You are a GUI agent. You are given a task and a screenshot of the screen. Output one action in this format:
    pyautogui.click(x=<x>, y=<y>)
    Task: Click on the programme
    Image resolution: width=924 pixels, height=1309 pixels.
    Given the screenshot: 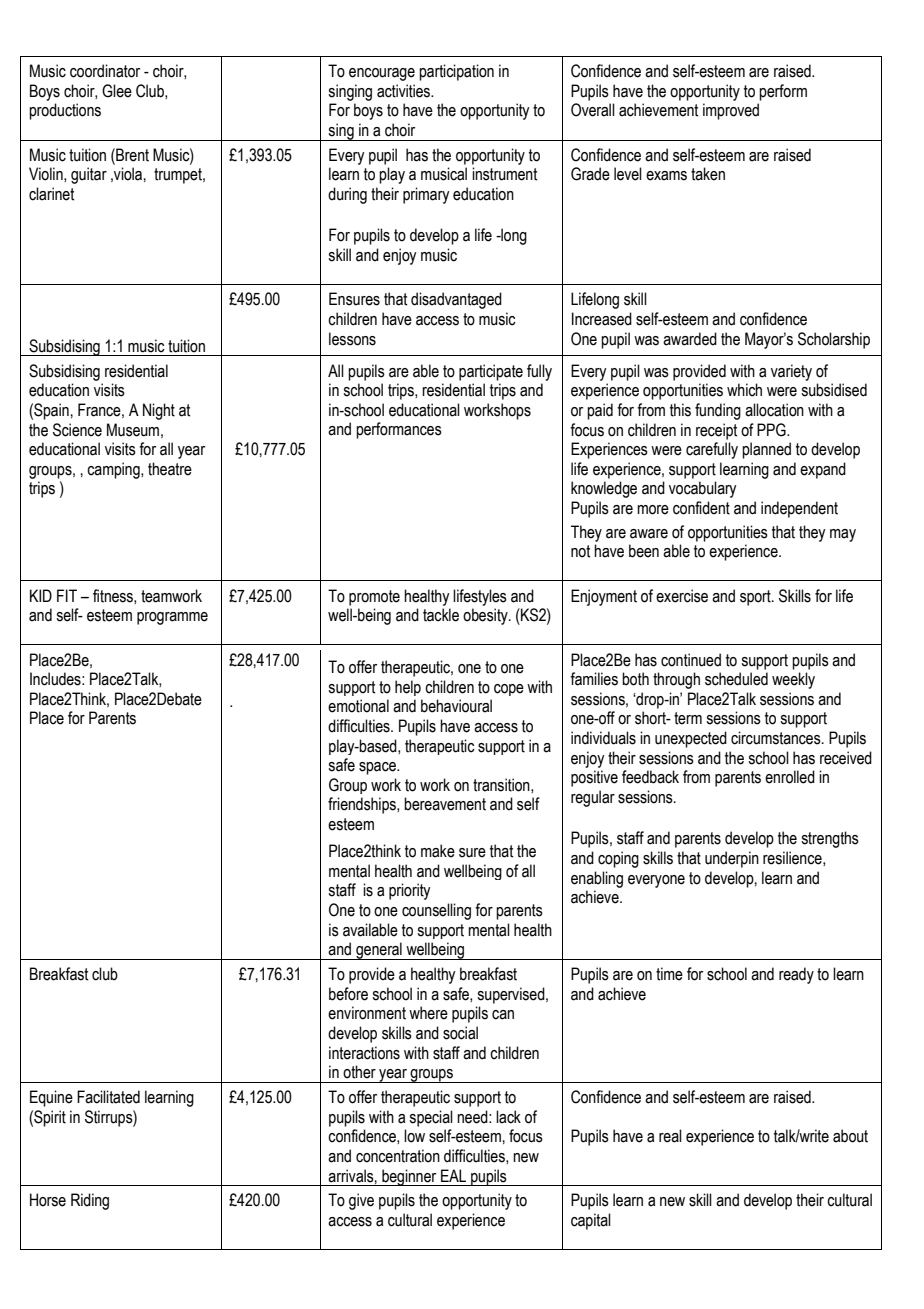 What is the action you would take?
    pyautogui.click(x=172, y=618)
